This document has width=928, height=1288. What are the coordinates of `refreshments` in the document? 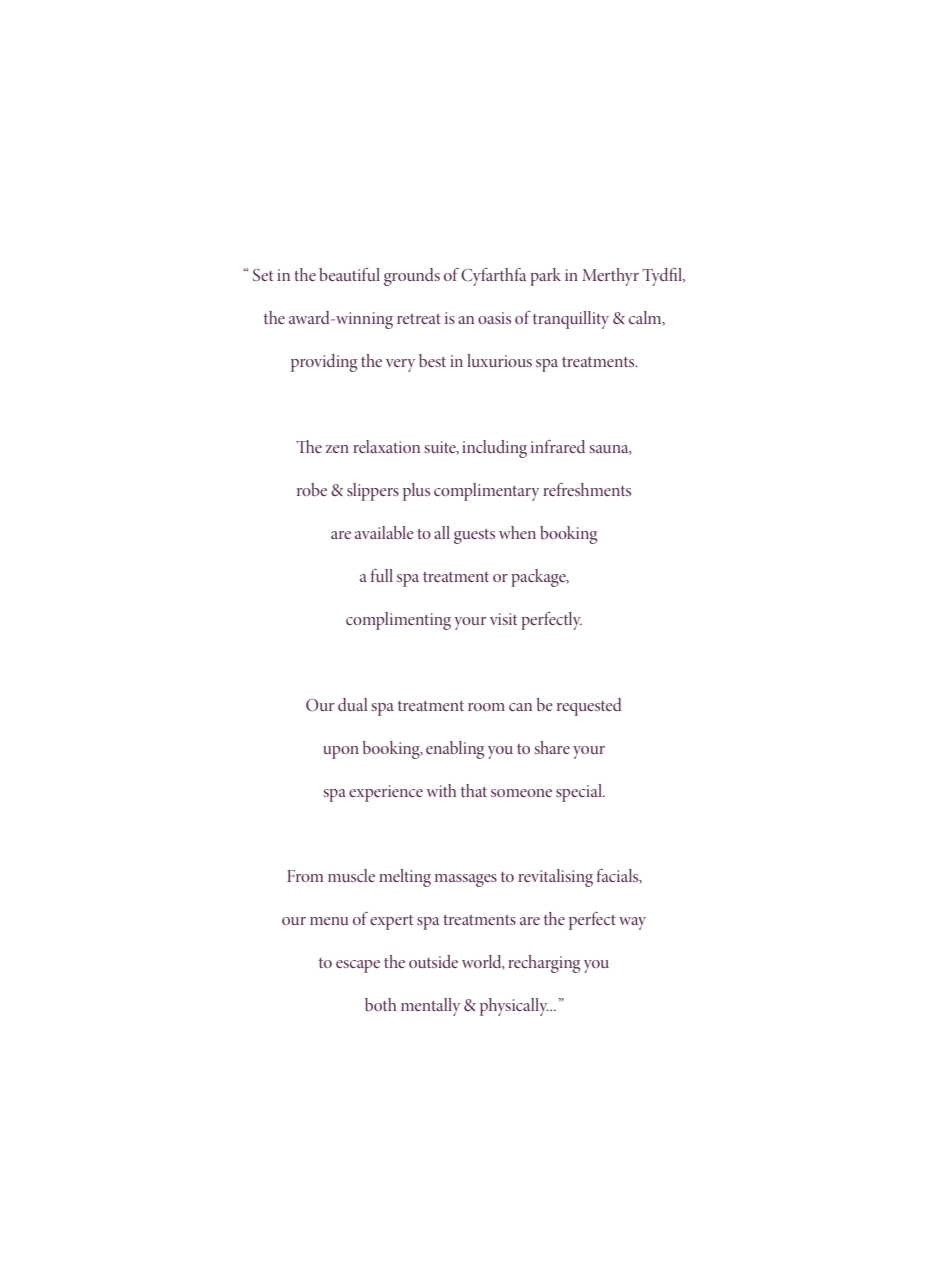 It's located at (587, 489).
